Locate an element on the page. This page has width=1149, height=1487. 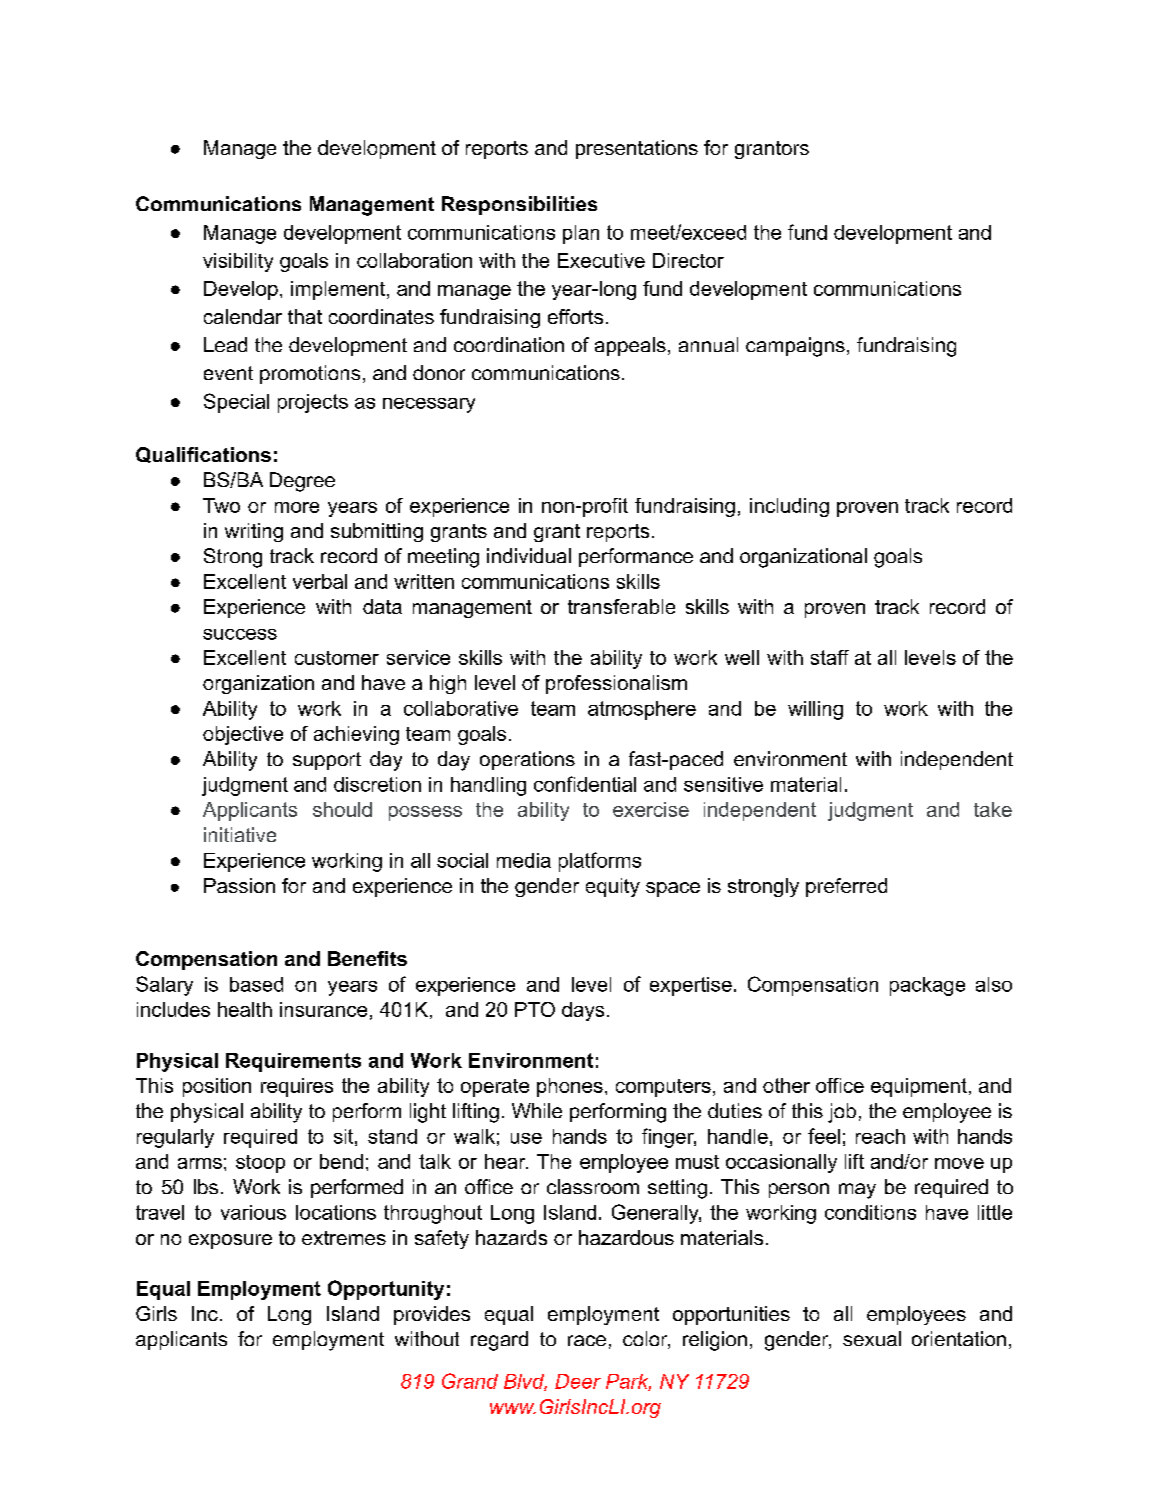
sexual is located at coordinates (872, 1338).
